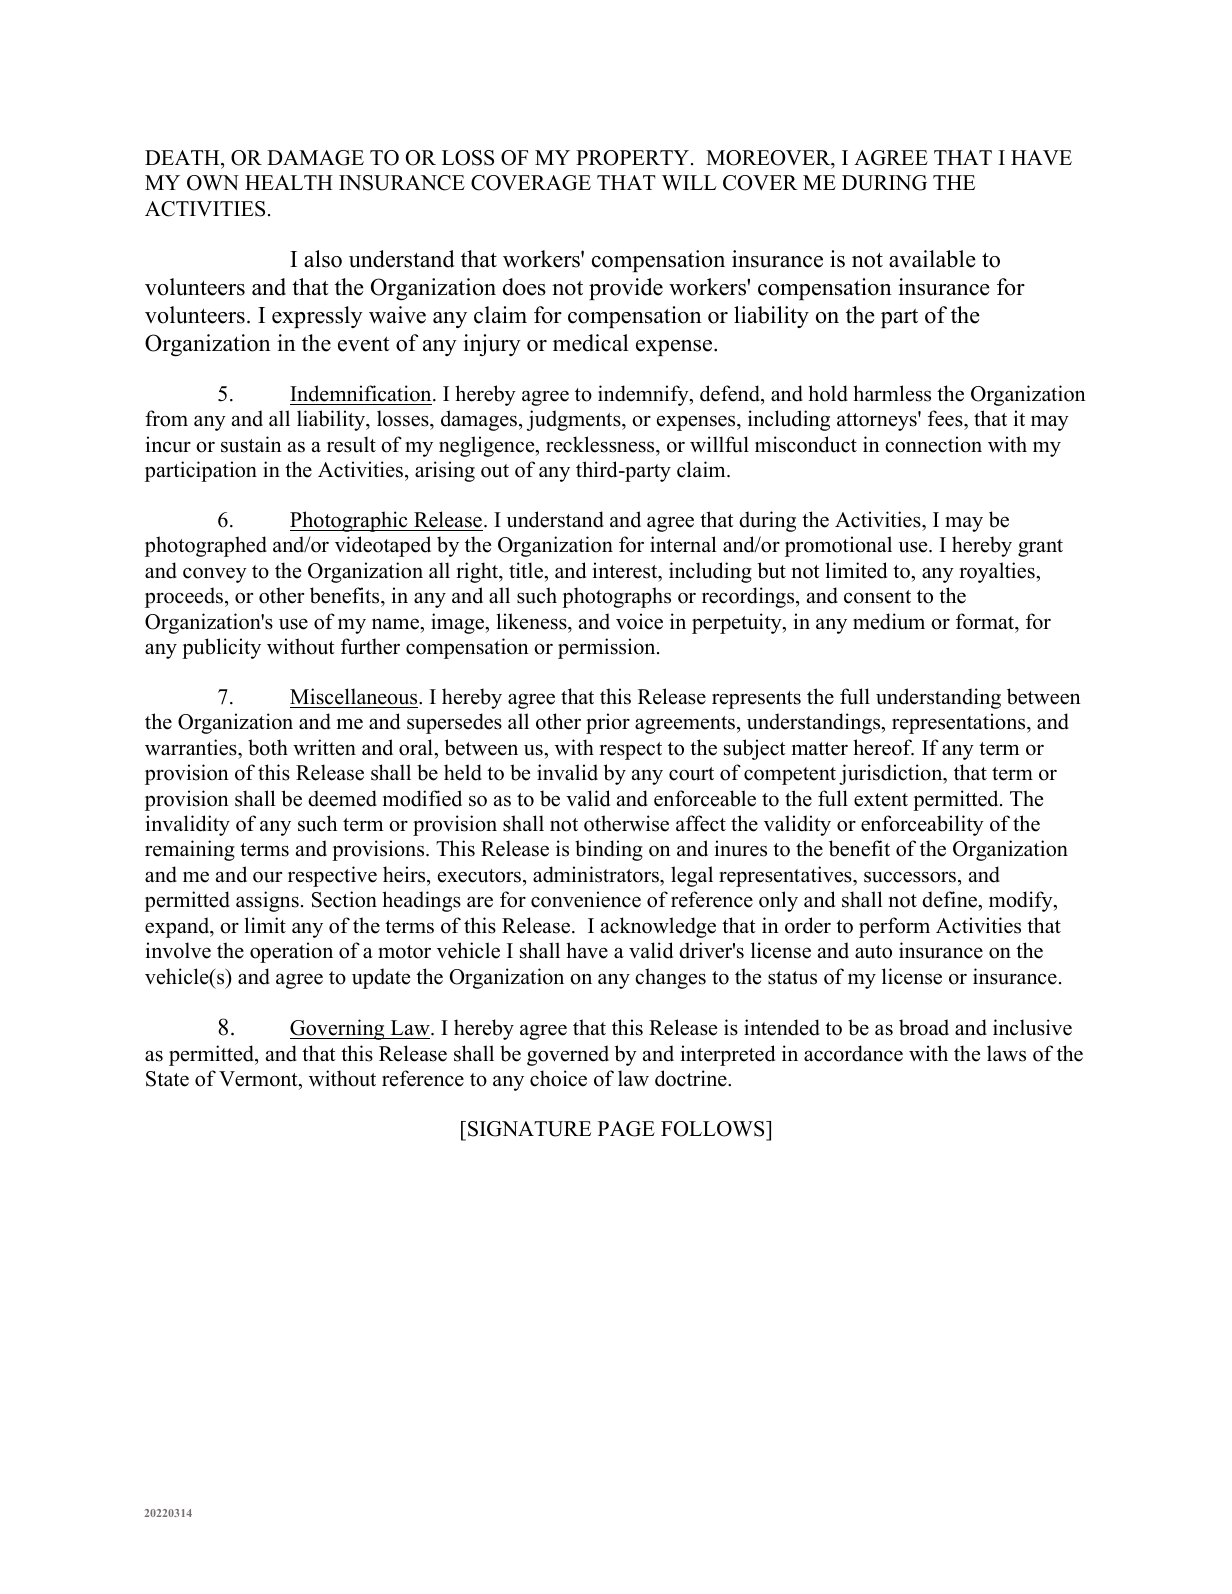  I want to click on PROPERTY, so click(634, 158).
